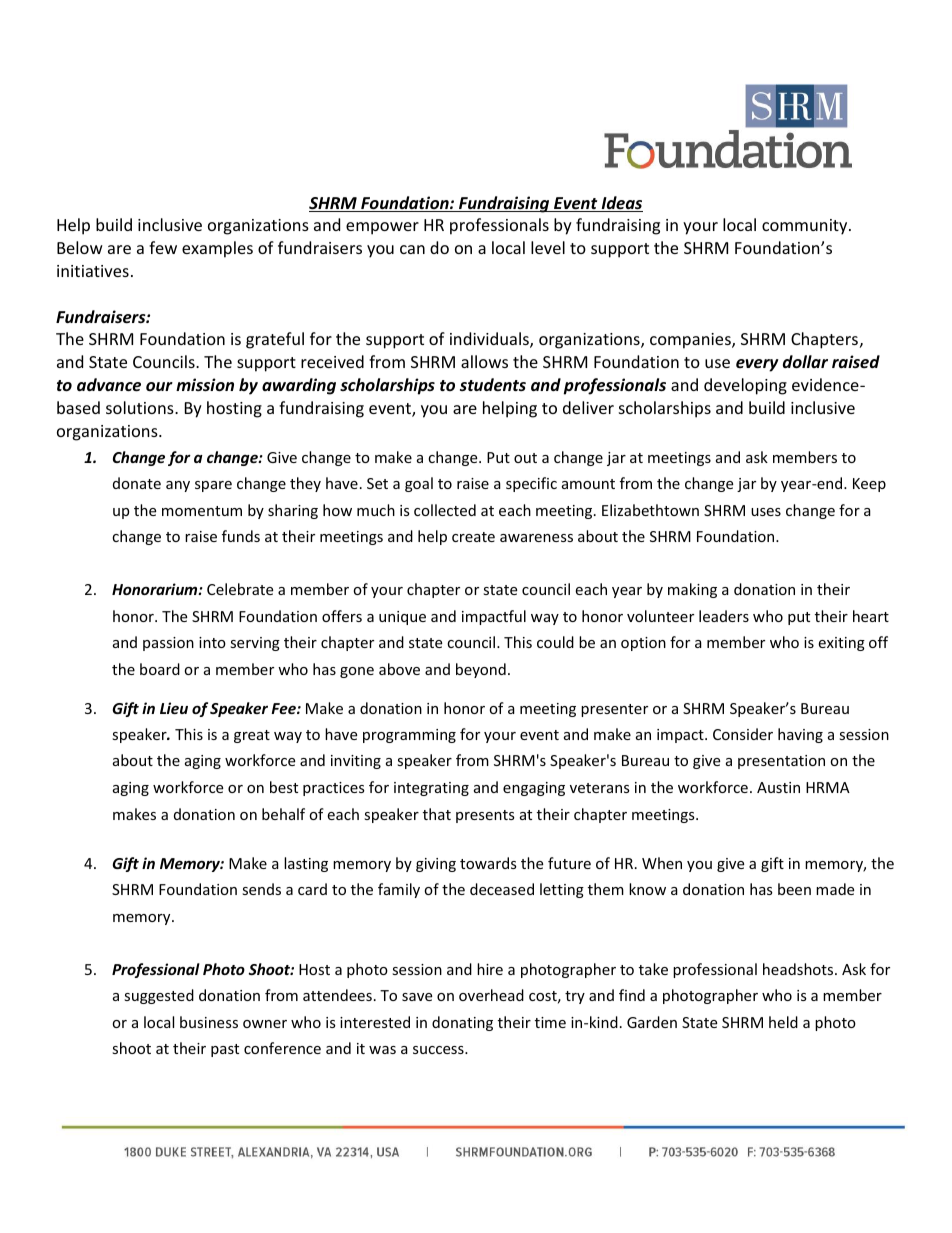 This image has height=1233, width=952. What do you see at coordinates (209, 1022) in the image?
I see `business` at bounding box center [209, 1022].
